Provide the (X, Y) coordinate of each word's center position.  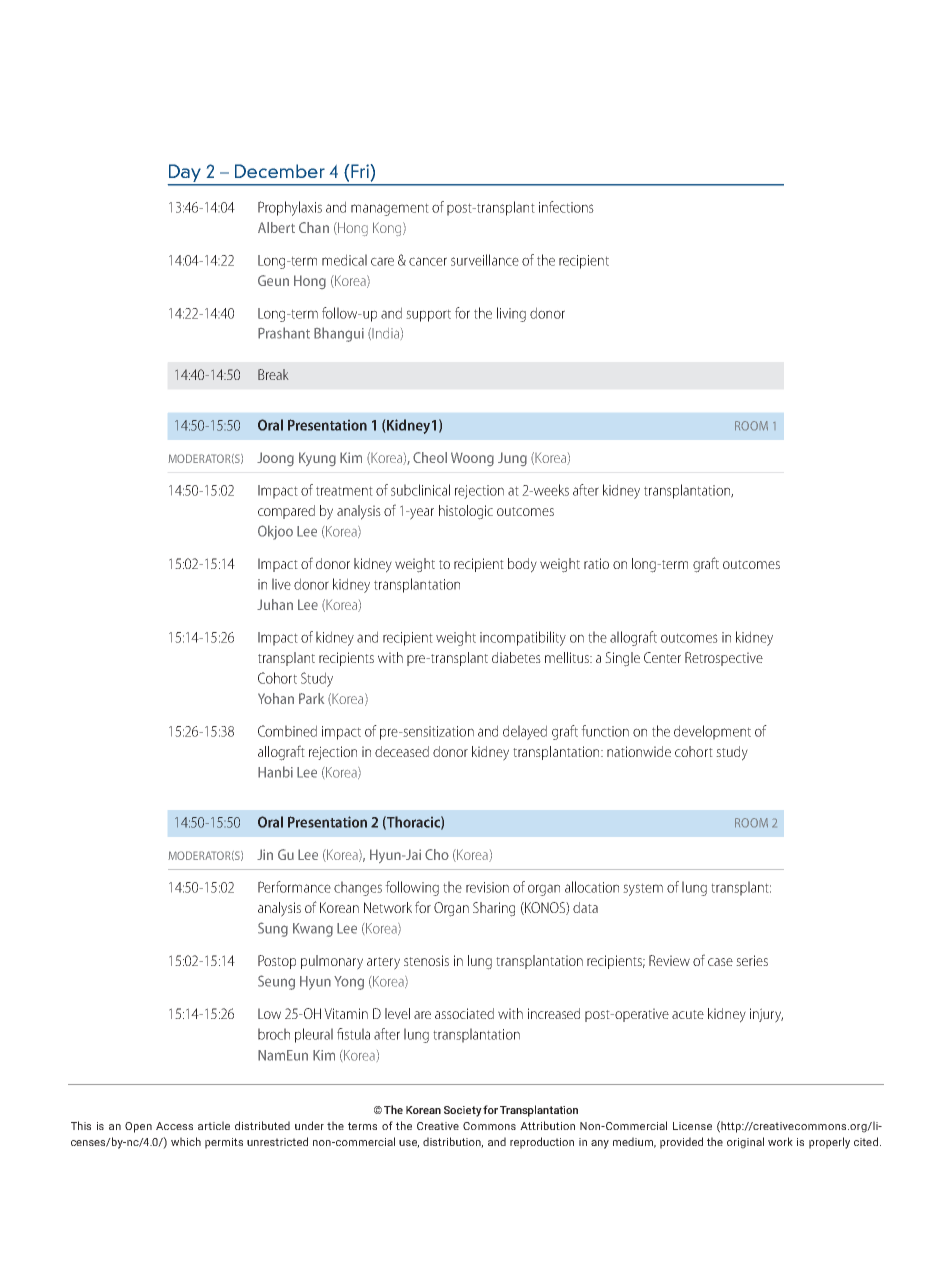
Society (463, 1111)
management (390, 209)
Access (174, 1126)
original (745, 1143)
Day (185, 174)
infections (566, 207)
